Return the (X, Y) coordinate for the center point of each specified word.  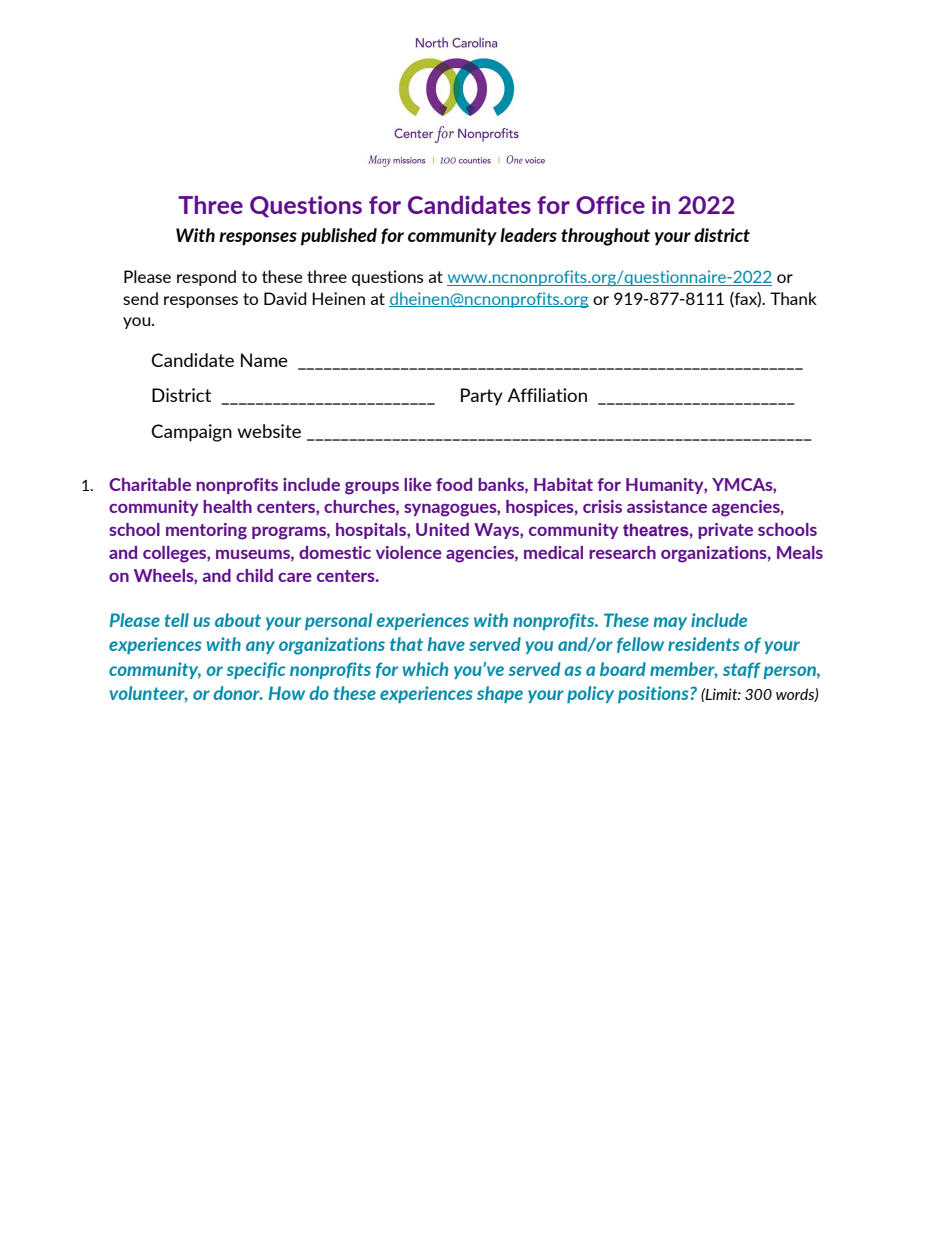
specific (256, 670)
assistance (667, 506)
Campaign (191, 433)
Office (610, 205)
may (670, 623)
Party (482, 397)
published (339, 237)
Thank (793, 298)
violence (409, 552)
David (285, 298)
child (254, 575)
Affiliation (547, 395)
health (227, 506)
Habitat (563, 484)
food (454, 484)
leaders (528, 235)
